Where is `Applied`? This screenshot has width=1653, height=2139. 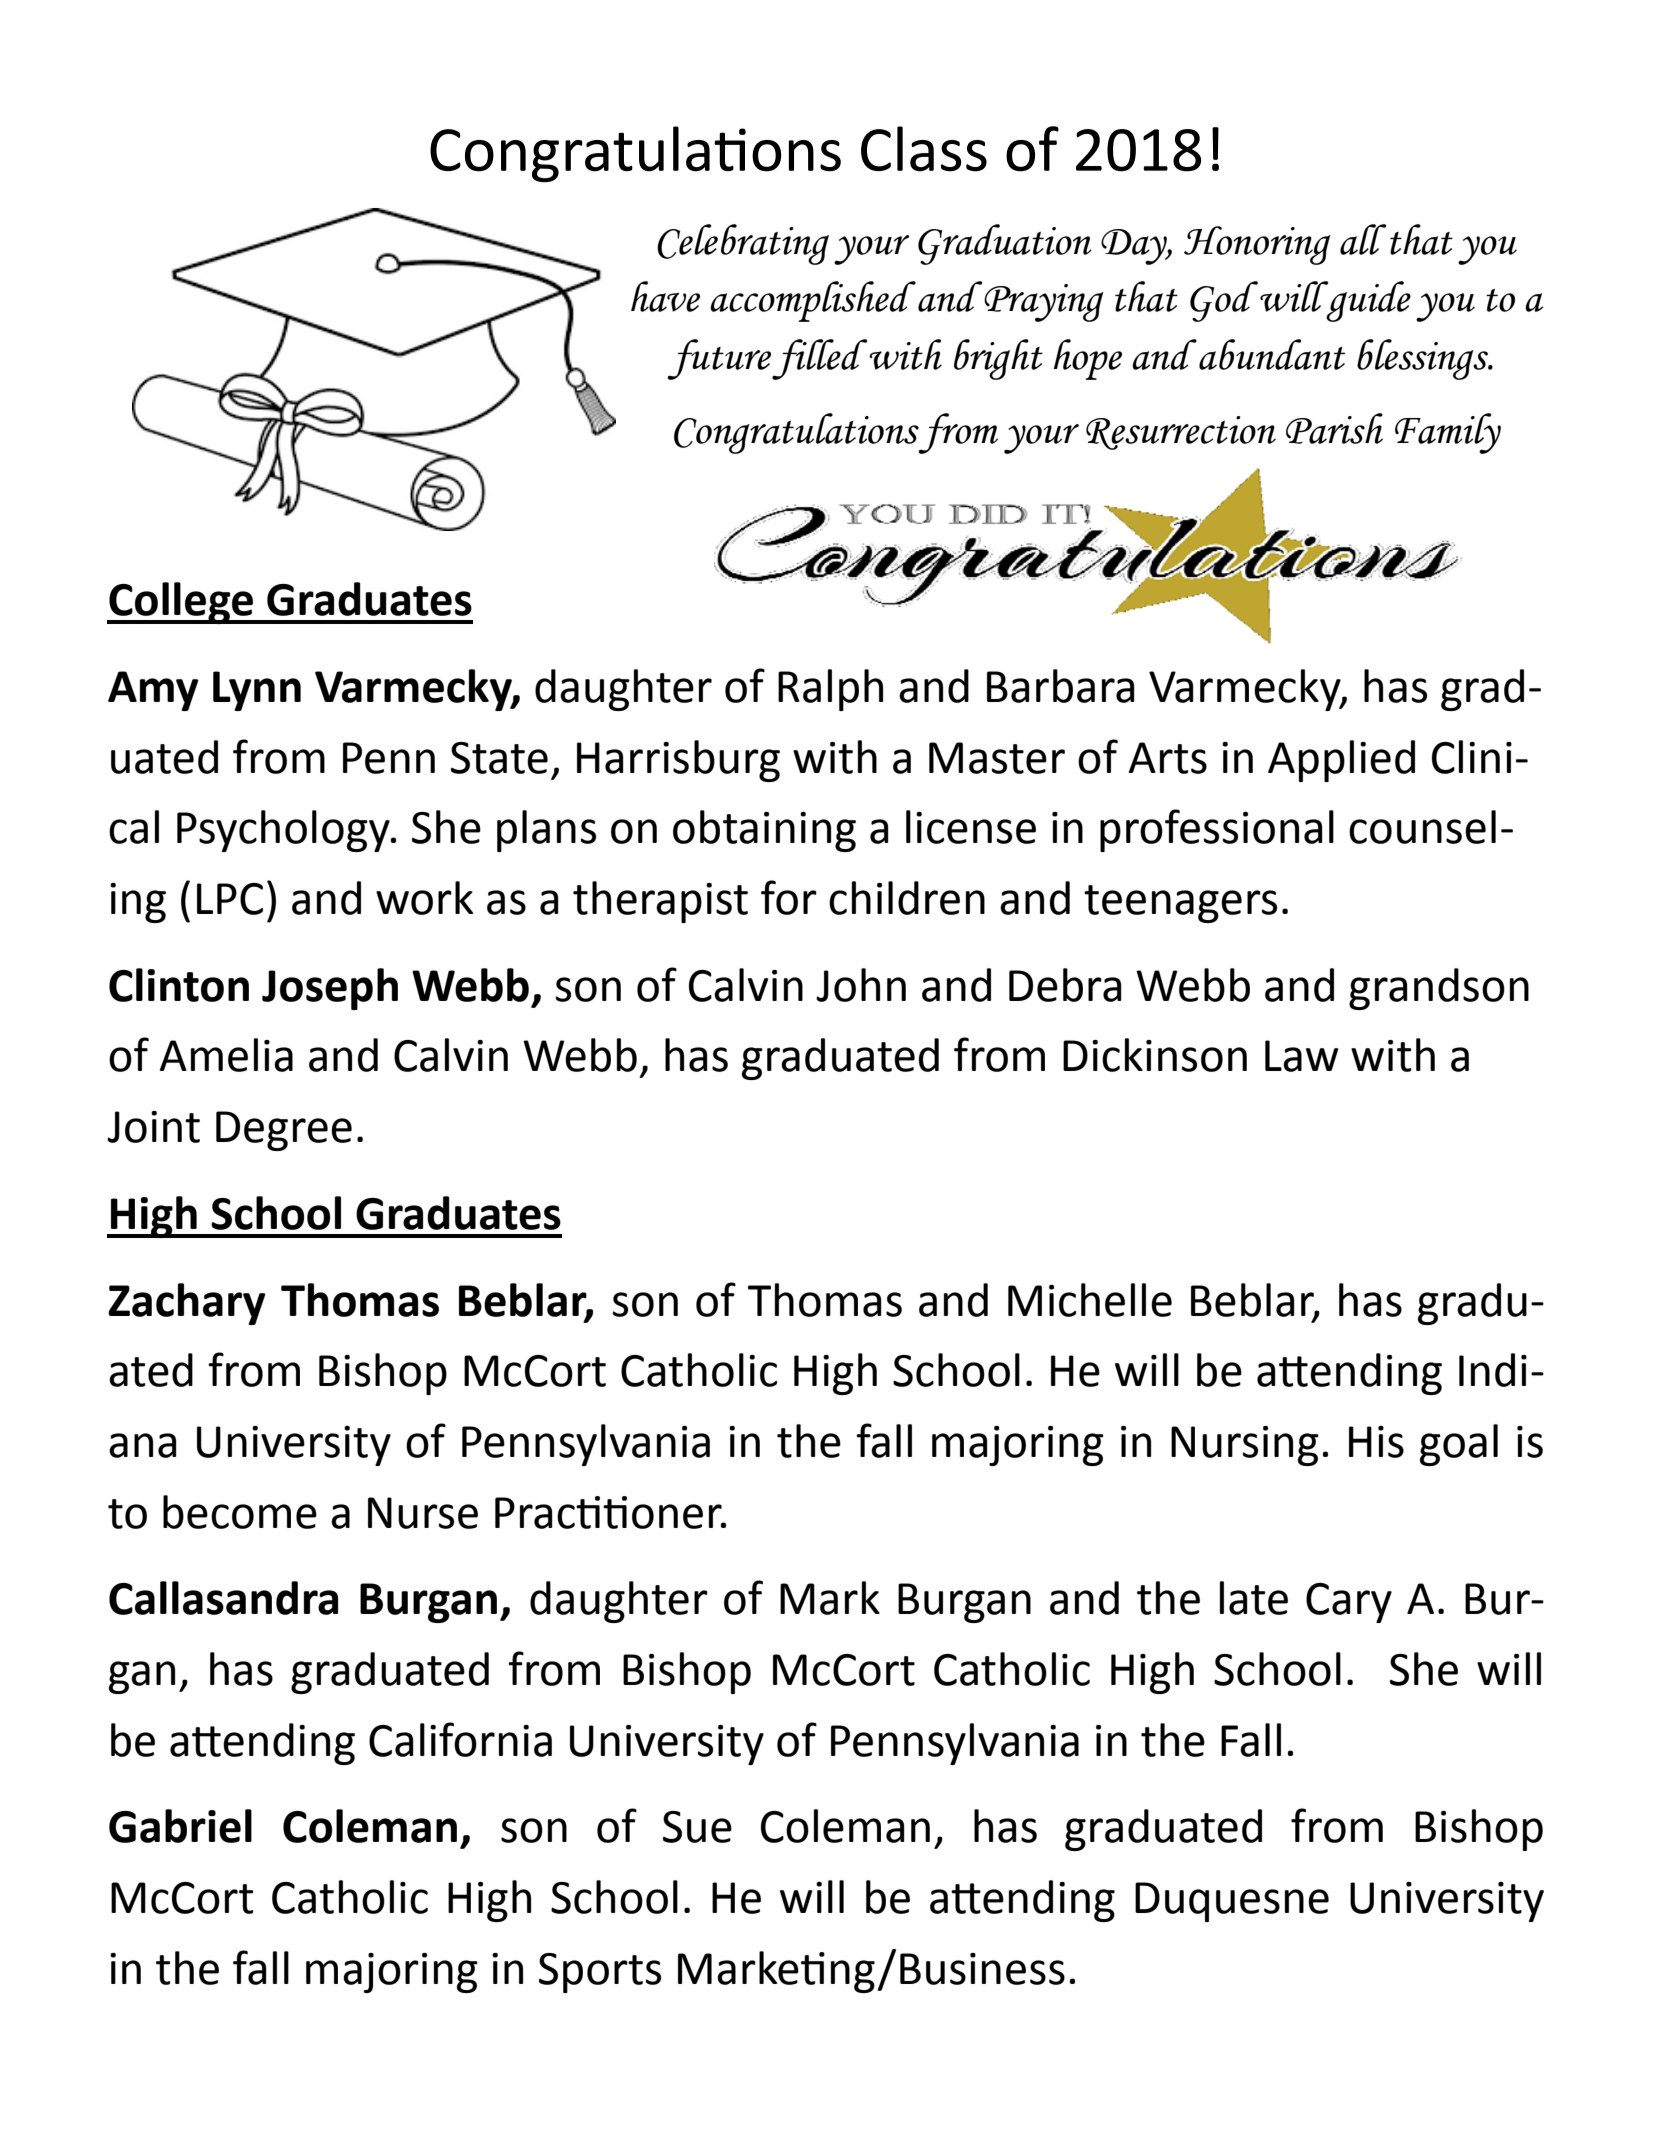
Applied is located at coordinates (1341, 761).
